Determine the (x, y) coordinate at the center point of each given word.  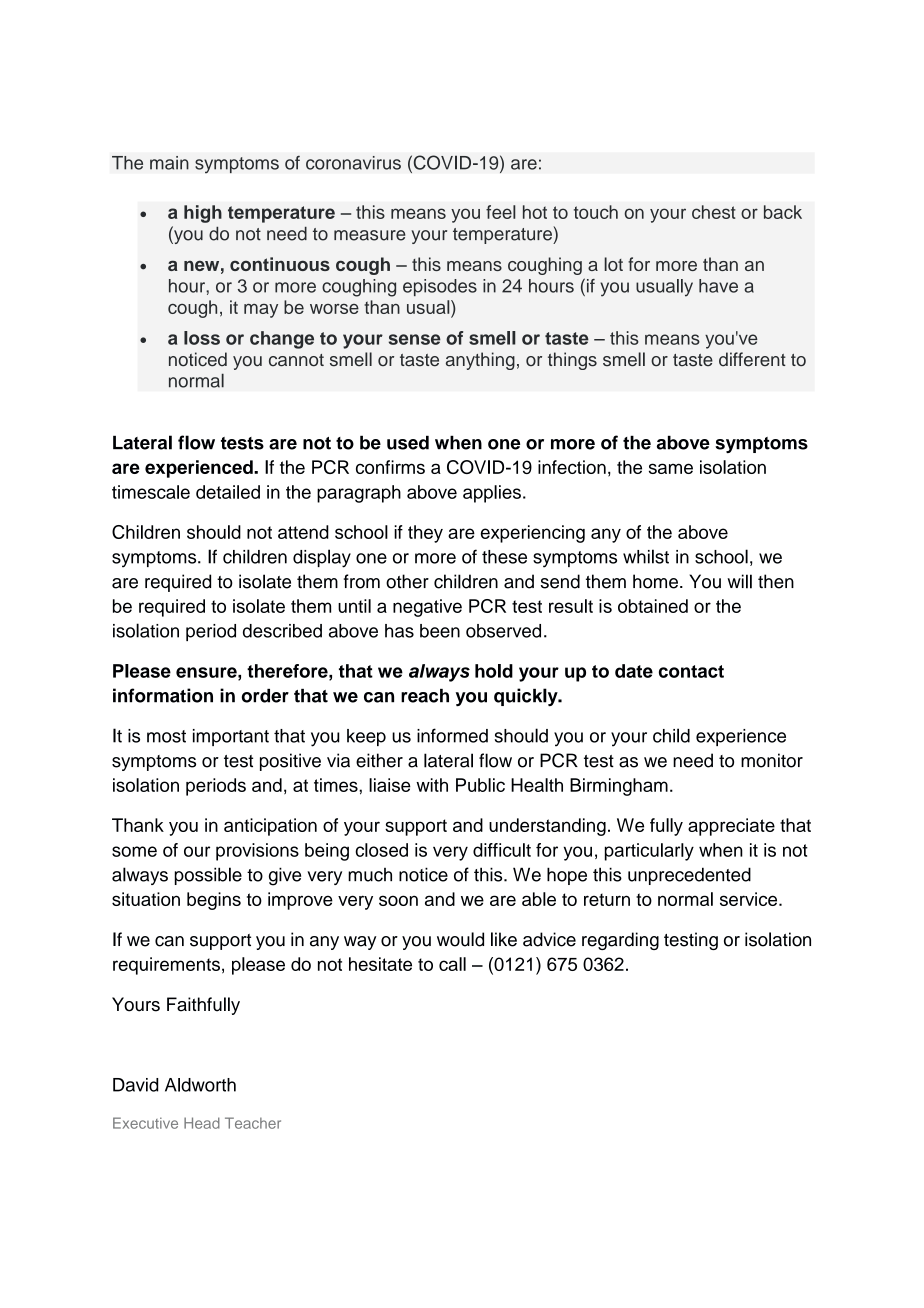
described (282, 631)
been (440, 631)
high (203, 214)
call (452, 964)
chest (714, 212)
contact (691, 671)
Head (202, 1123)
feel (501, 212)
